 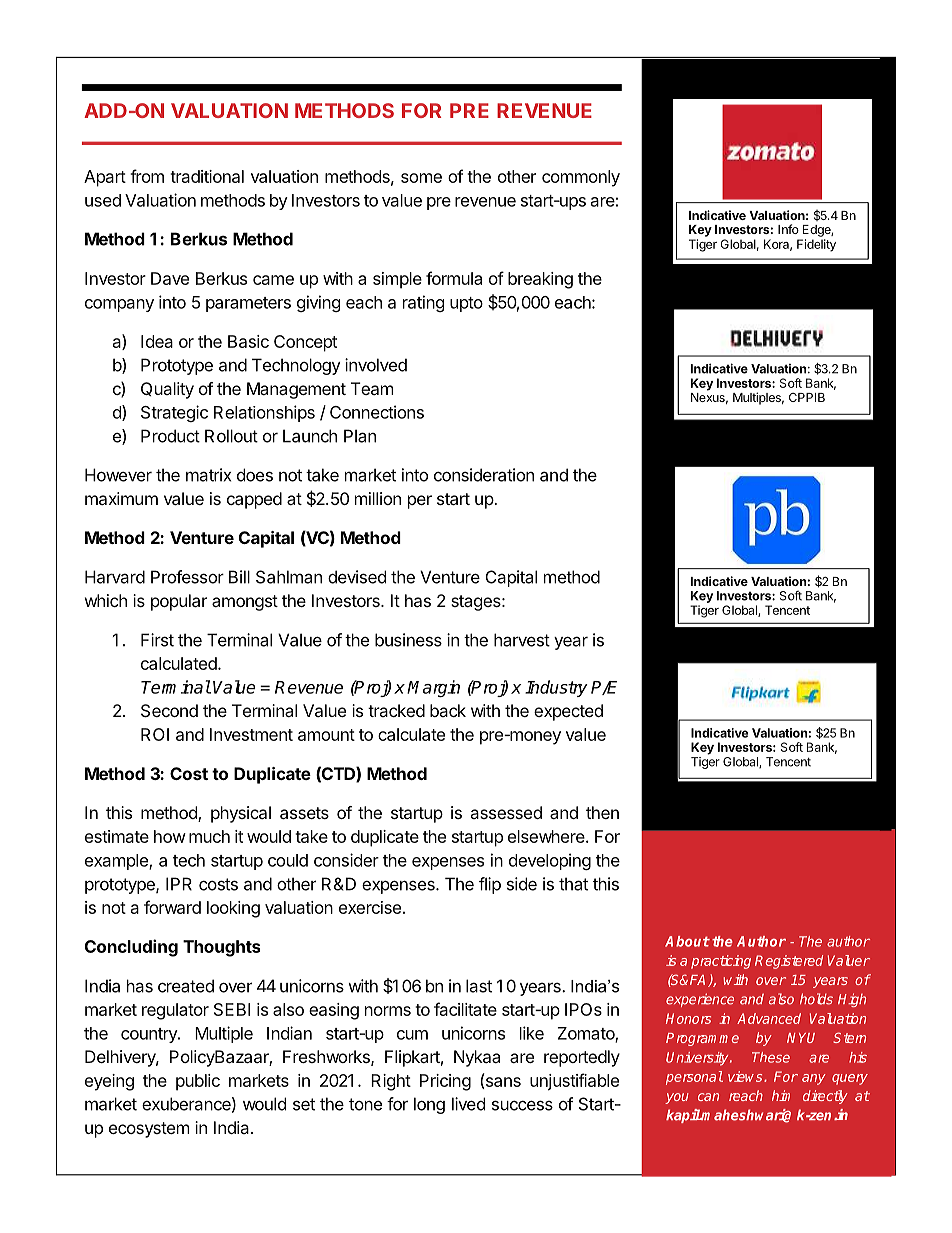 I want to click on back, so click(x=448, y=710).
